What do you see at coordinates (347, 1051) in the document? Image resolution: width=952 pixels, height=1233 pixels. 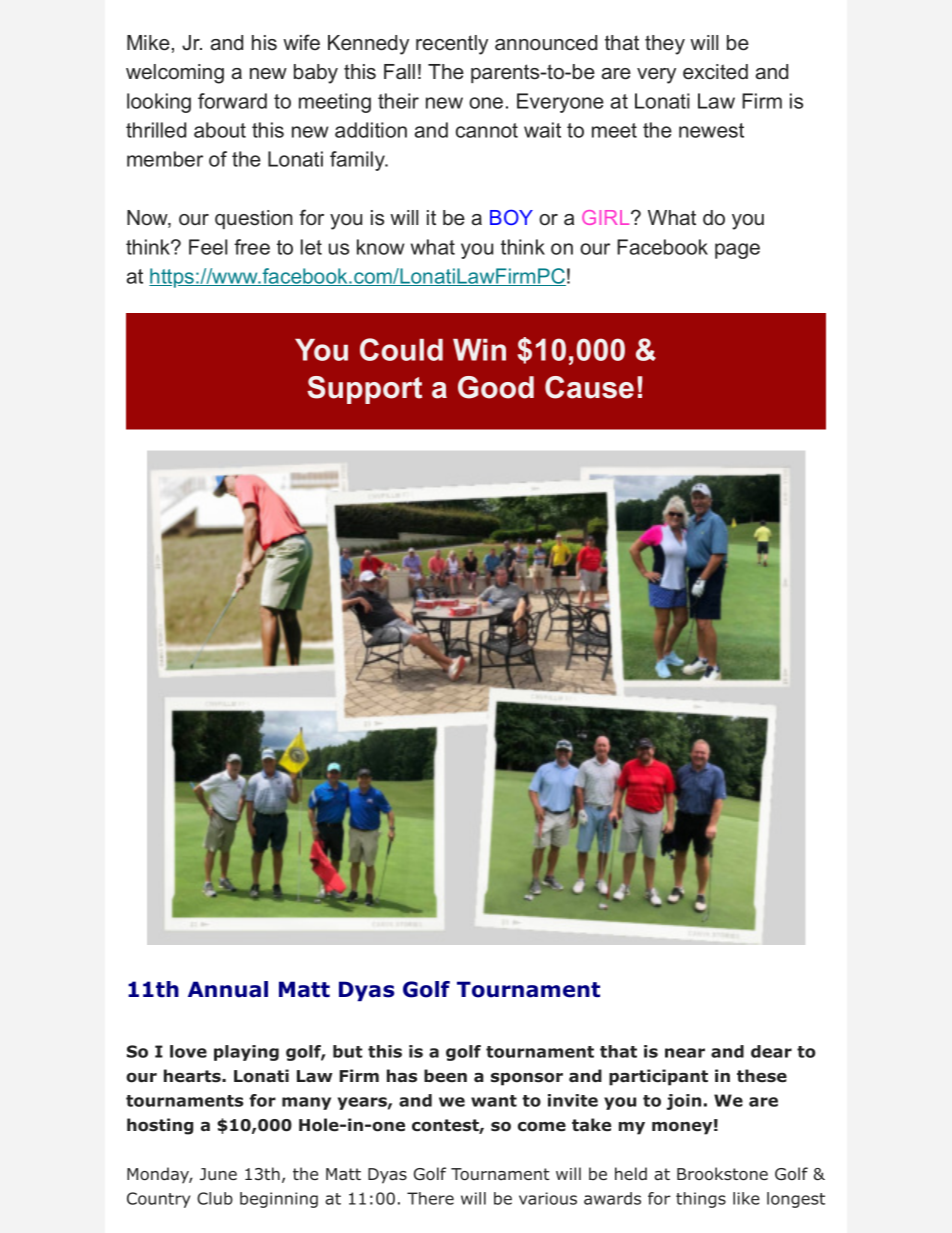 I see `but` at bounding box center [347, 1051].
